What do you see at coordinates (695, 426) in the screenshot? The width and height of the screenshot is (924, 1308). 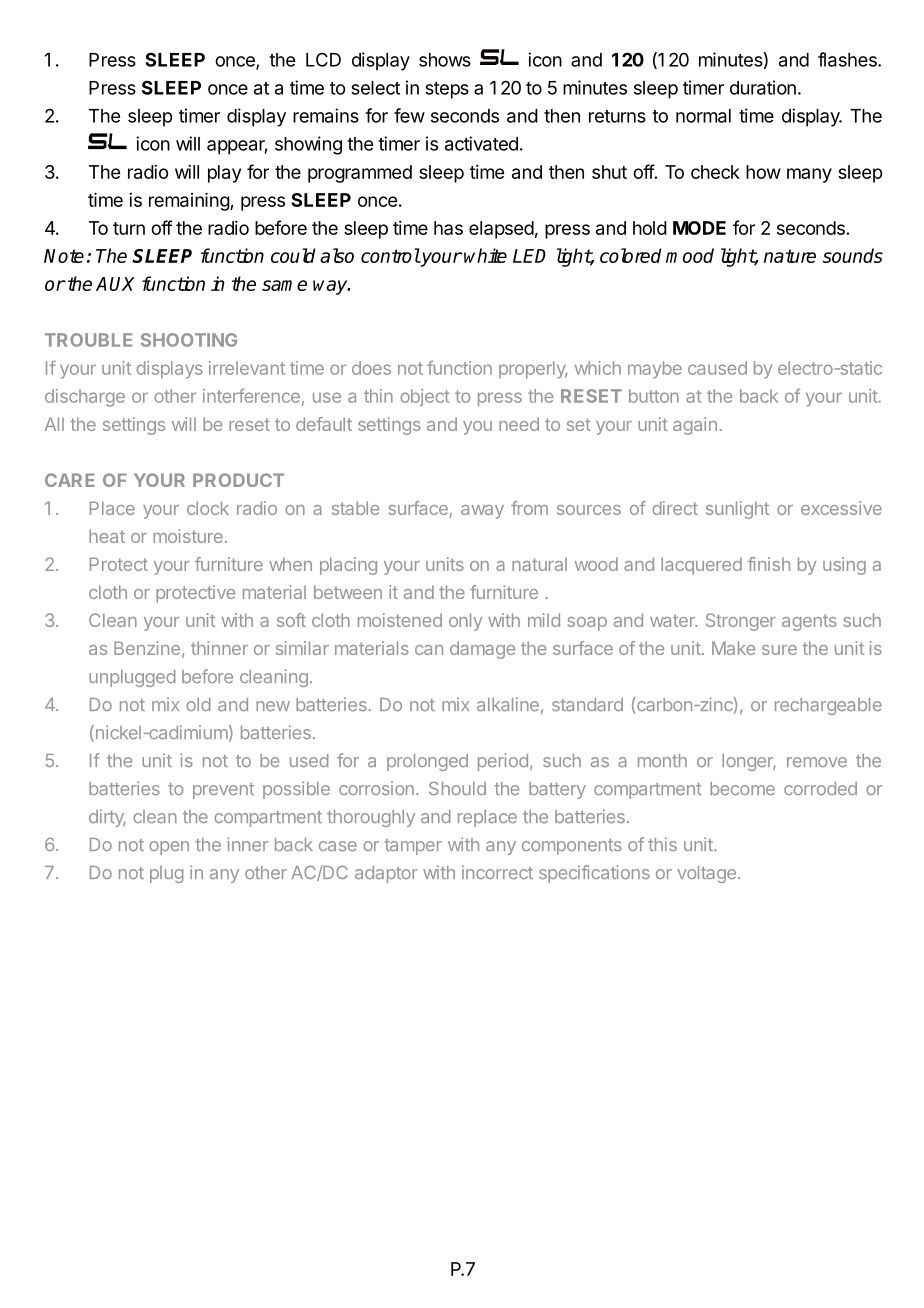 I see `again` at bounding box center [695, 426].
